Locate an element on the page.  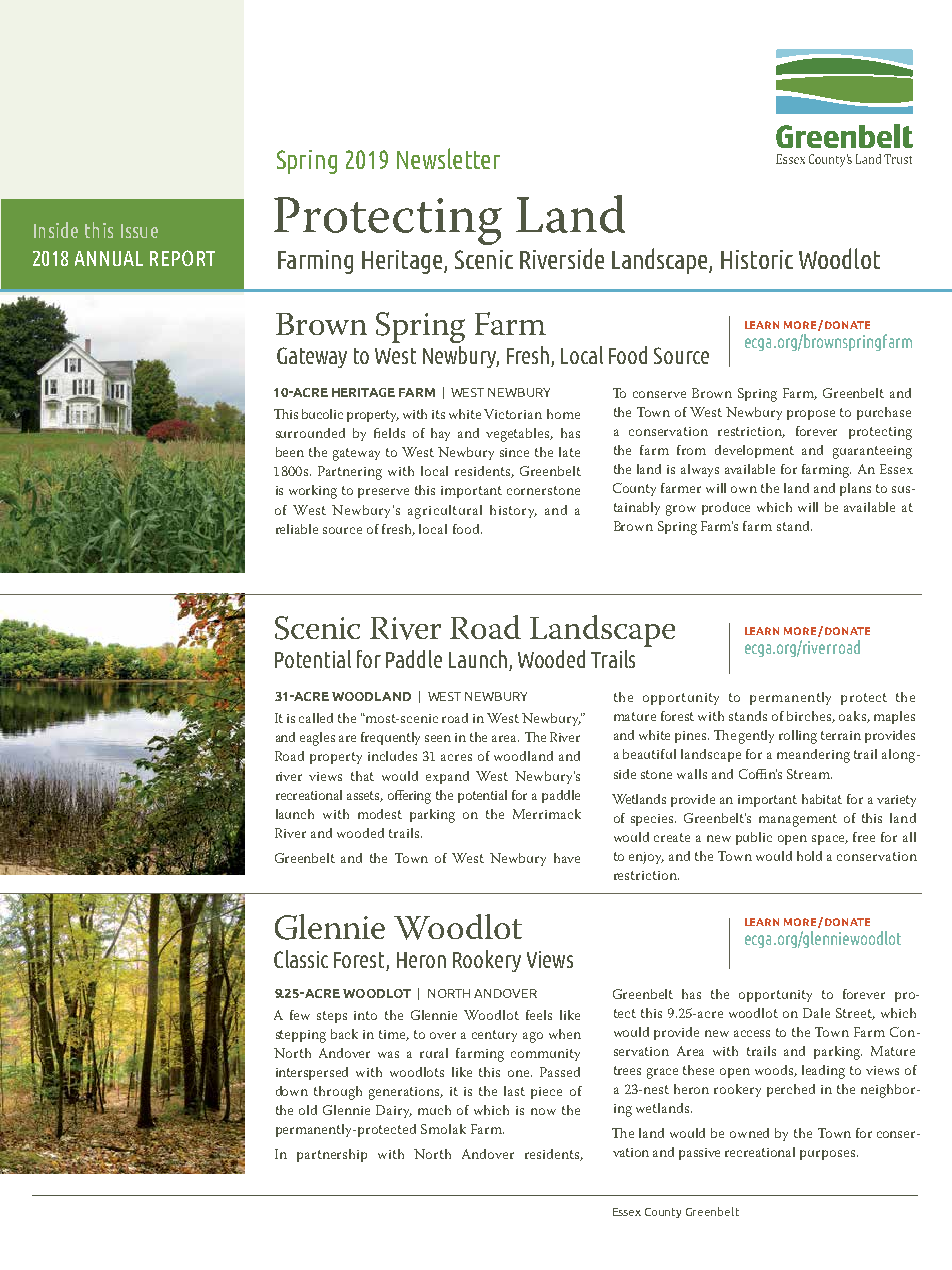
down is located at coordinates (292, 1091).
